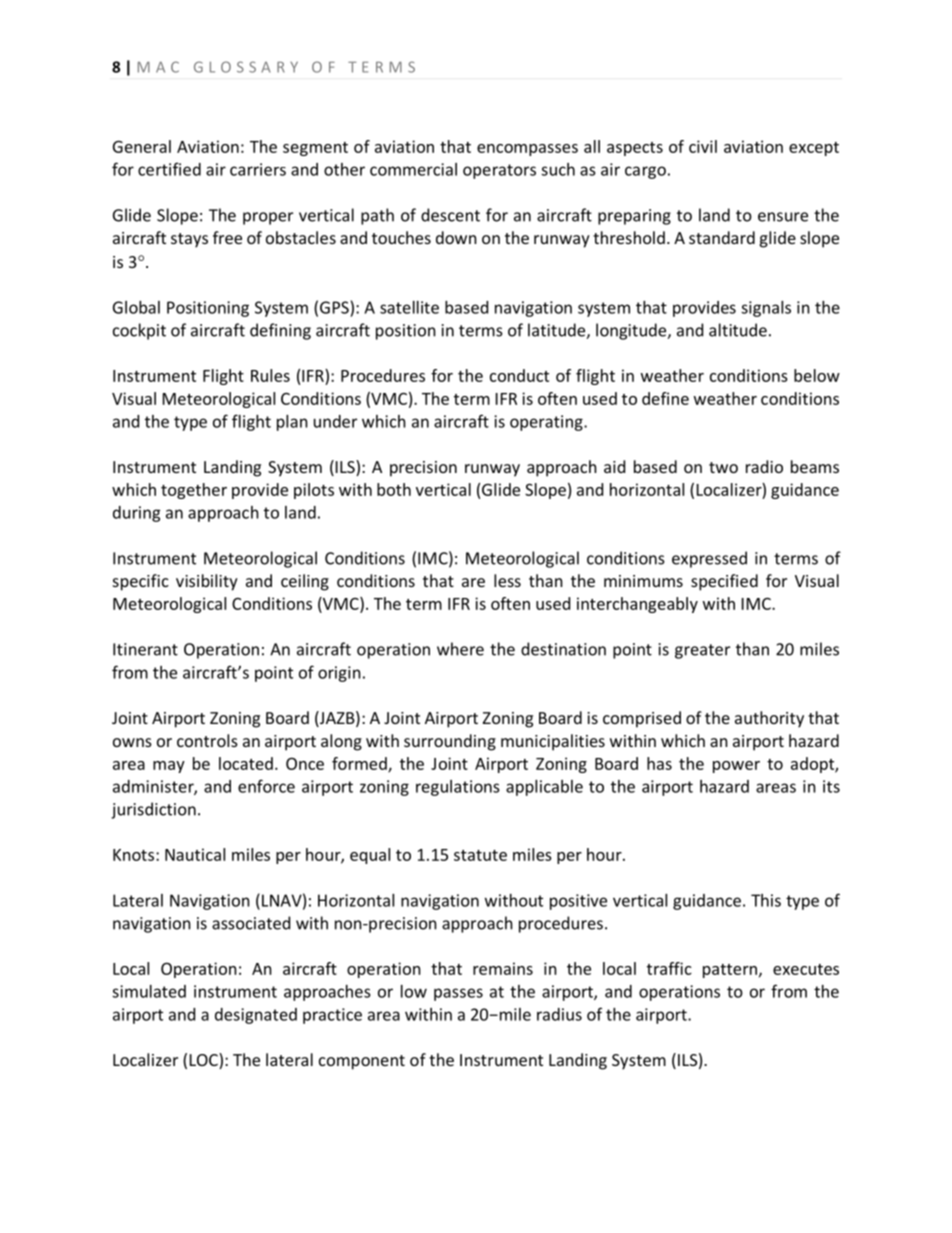  What do you see at coordinates (258, 169) in the screenshot?
I see `carriers` at bounding box center [258, 169].
